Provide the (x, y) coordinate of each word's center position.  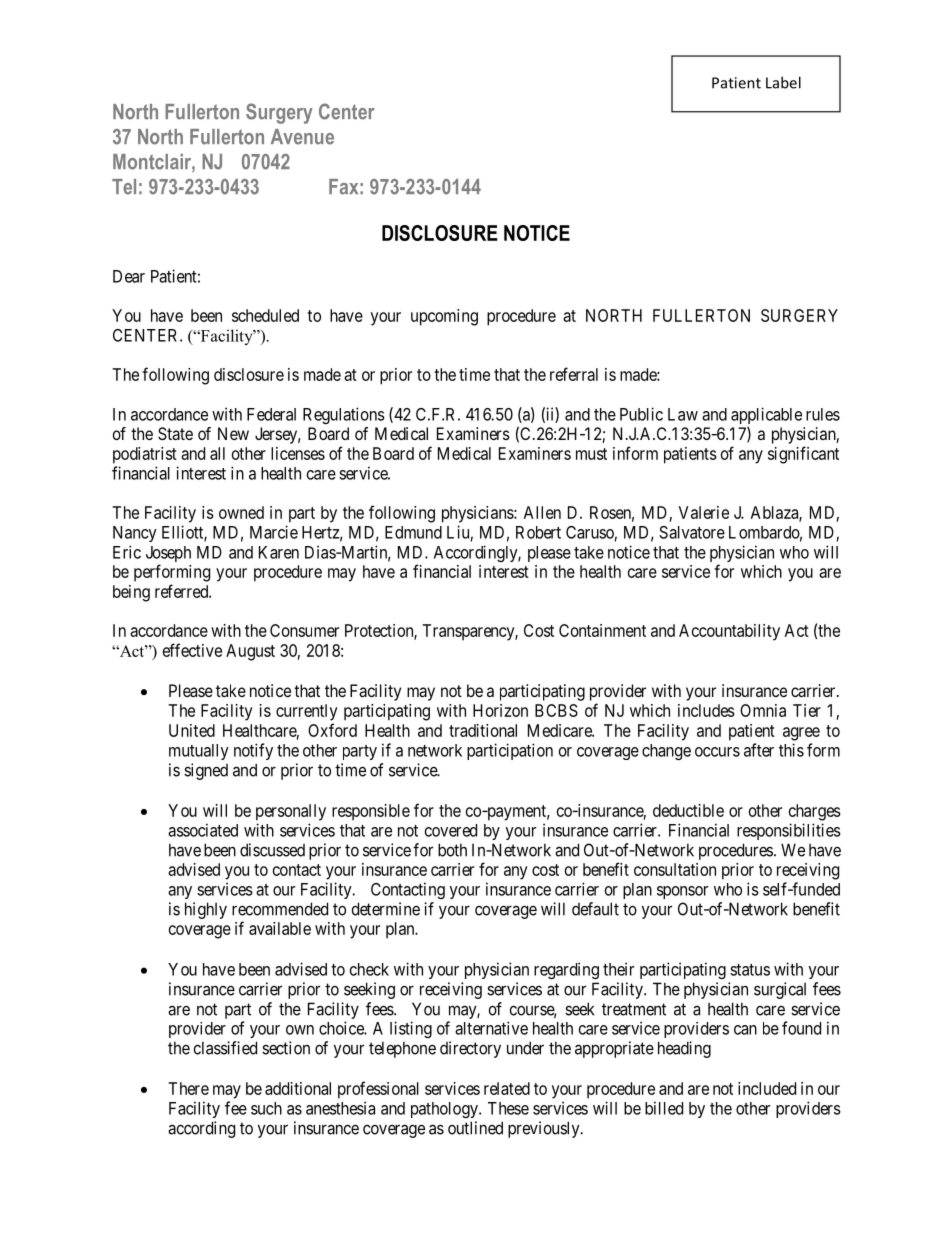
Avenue (302, 137)
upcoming (444, 317)
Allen (542, 512)
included (767, 1088)
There (188, 1088)
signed (206, 771)
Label (783, 82)
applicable (766, 417)
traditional (483, 730)
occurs (717, 752)
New (233, 433)
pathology (445, 1110)
